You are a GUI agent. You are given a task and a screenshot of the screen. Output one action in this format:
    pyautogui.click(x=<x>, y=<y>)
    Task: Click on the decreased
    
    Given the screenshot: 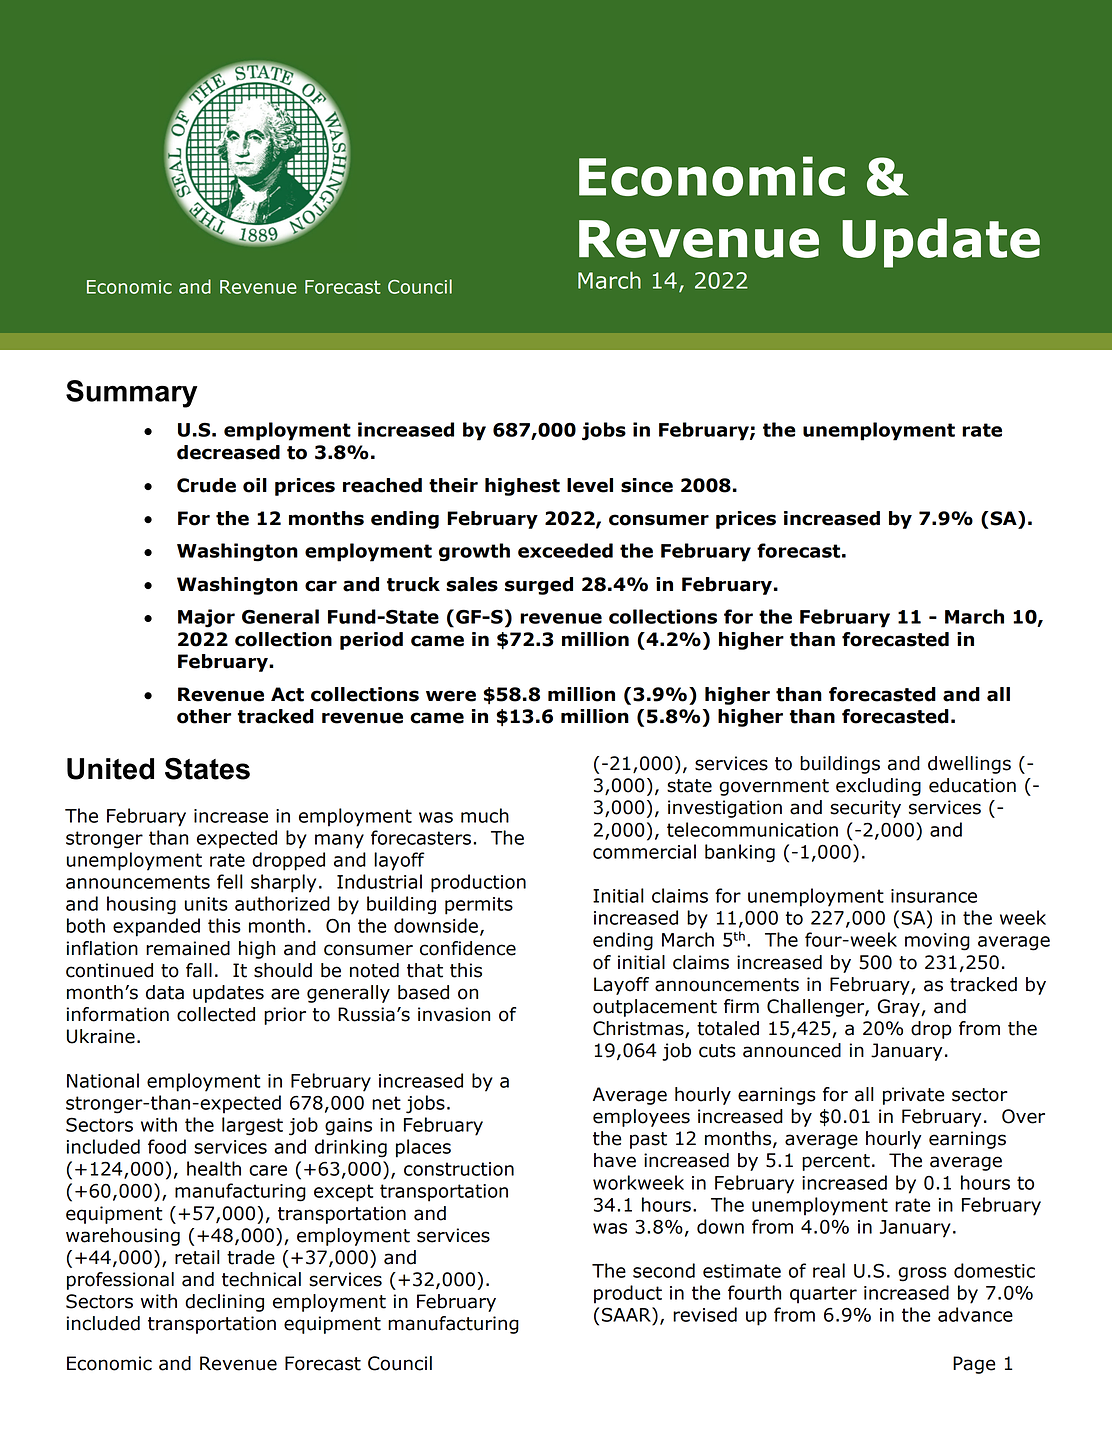 What is the action you would take?
    pyautogui.click(x=228, y=452)
